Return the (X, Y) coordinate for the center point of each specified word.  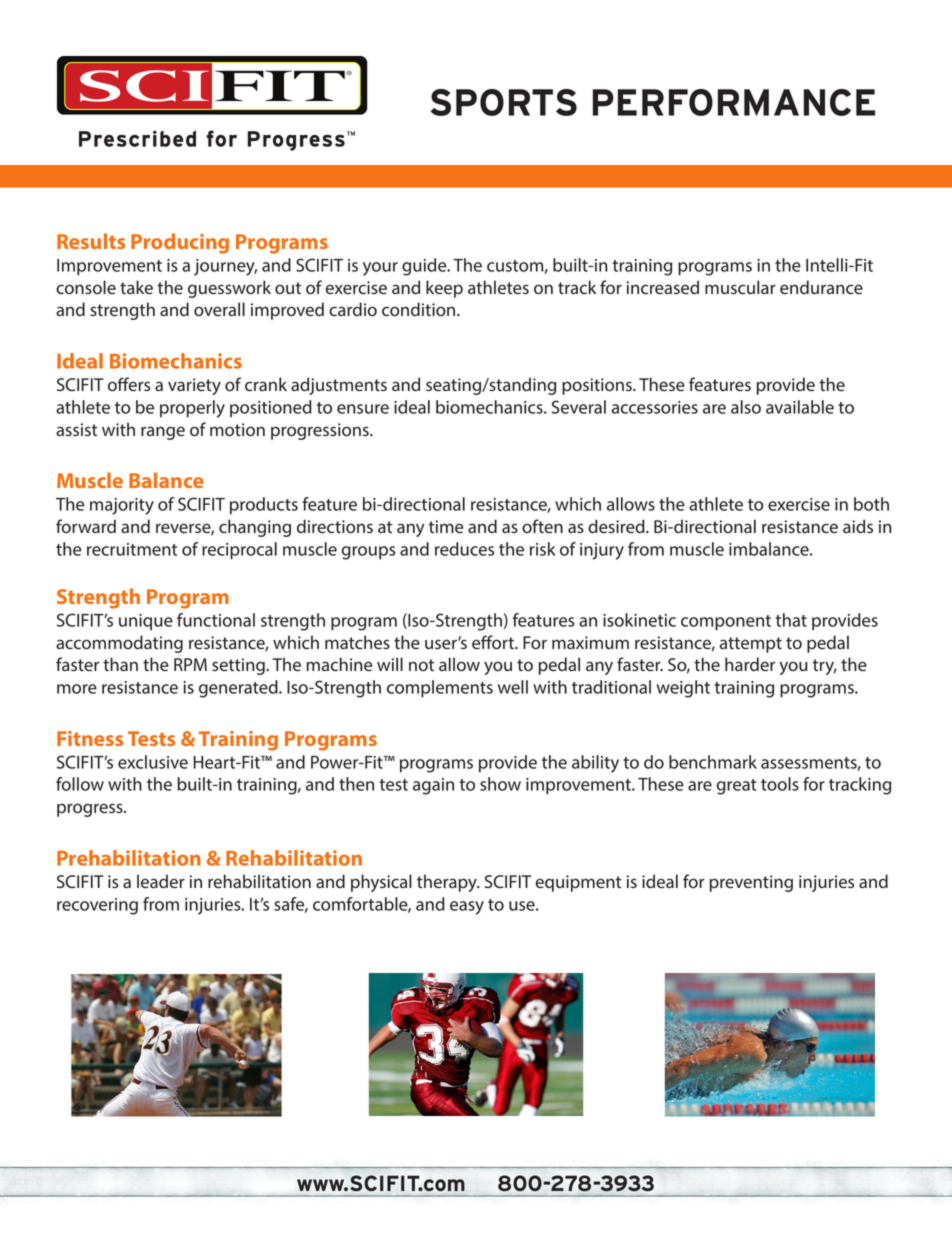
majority (122, 506)
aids (858, 526)
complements (440, 689)
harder (750, 664)
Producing (180, 243)
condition (420, 309)
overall (219, 309)
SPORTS (504, 102)
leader (161, 881)
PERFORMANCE (734, 102)
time (446, 527)
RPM (190, 664)
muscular (740, 287)
